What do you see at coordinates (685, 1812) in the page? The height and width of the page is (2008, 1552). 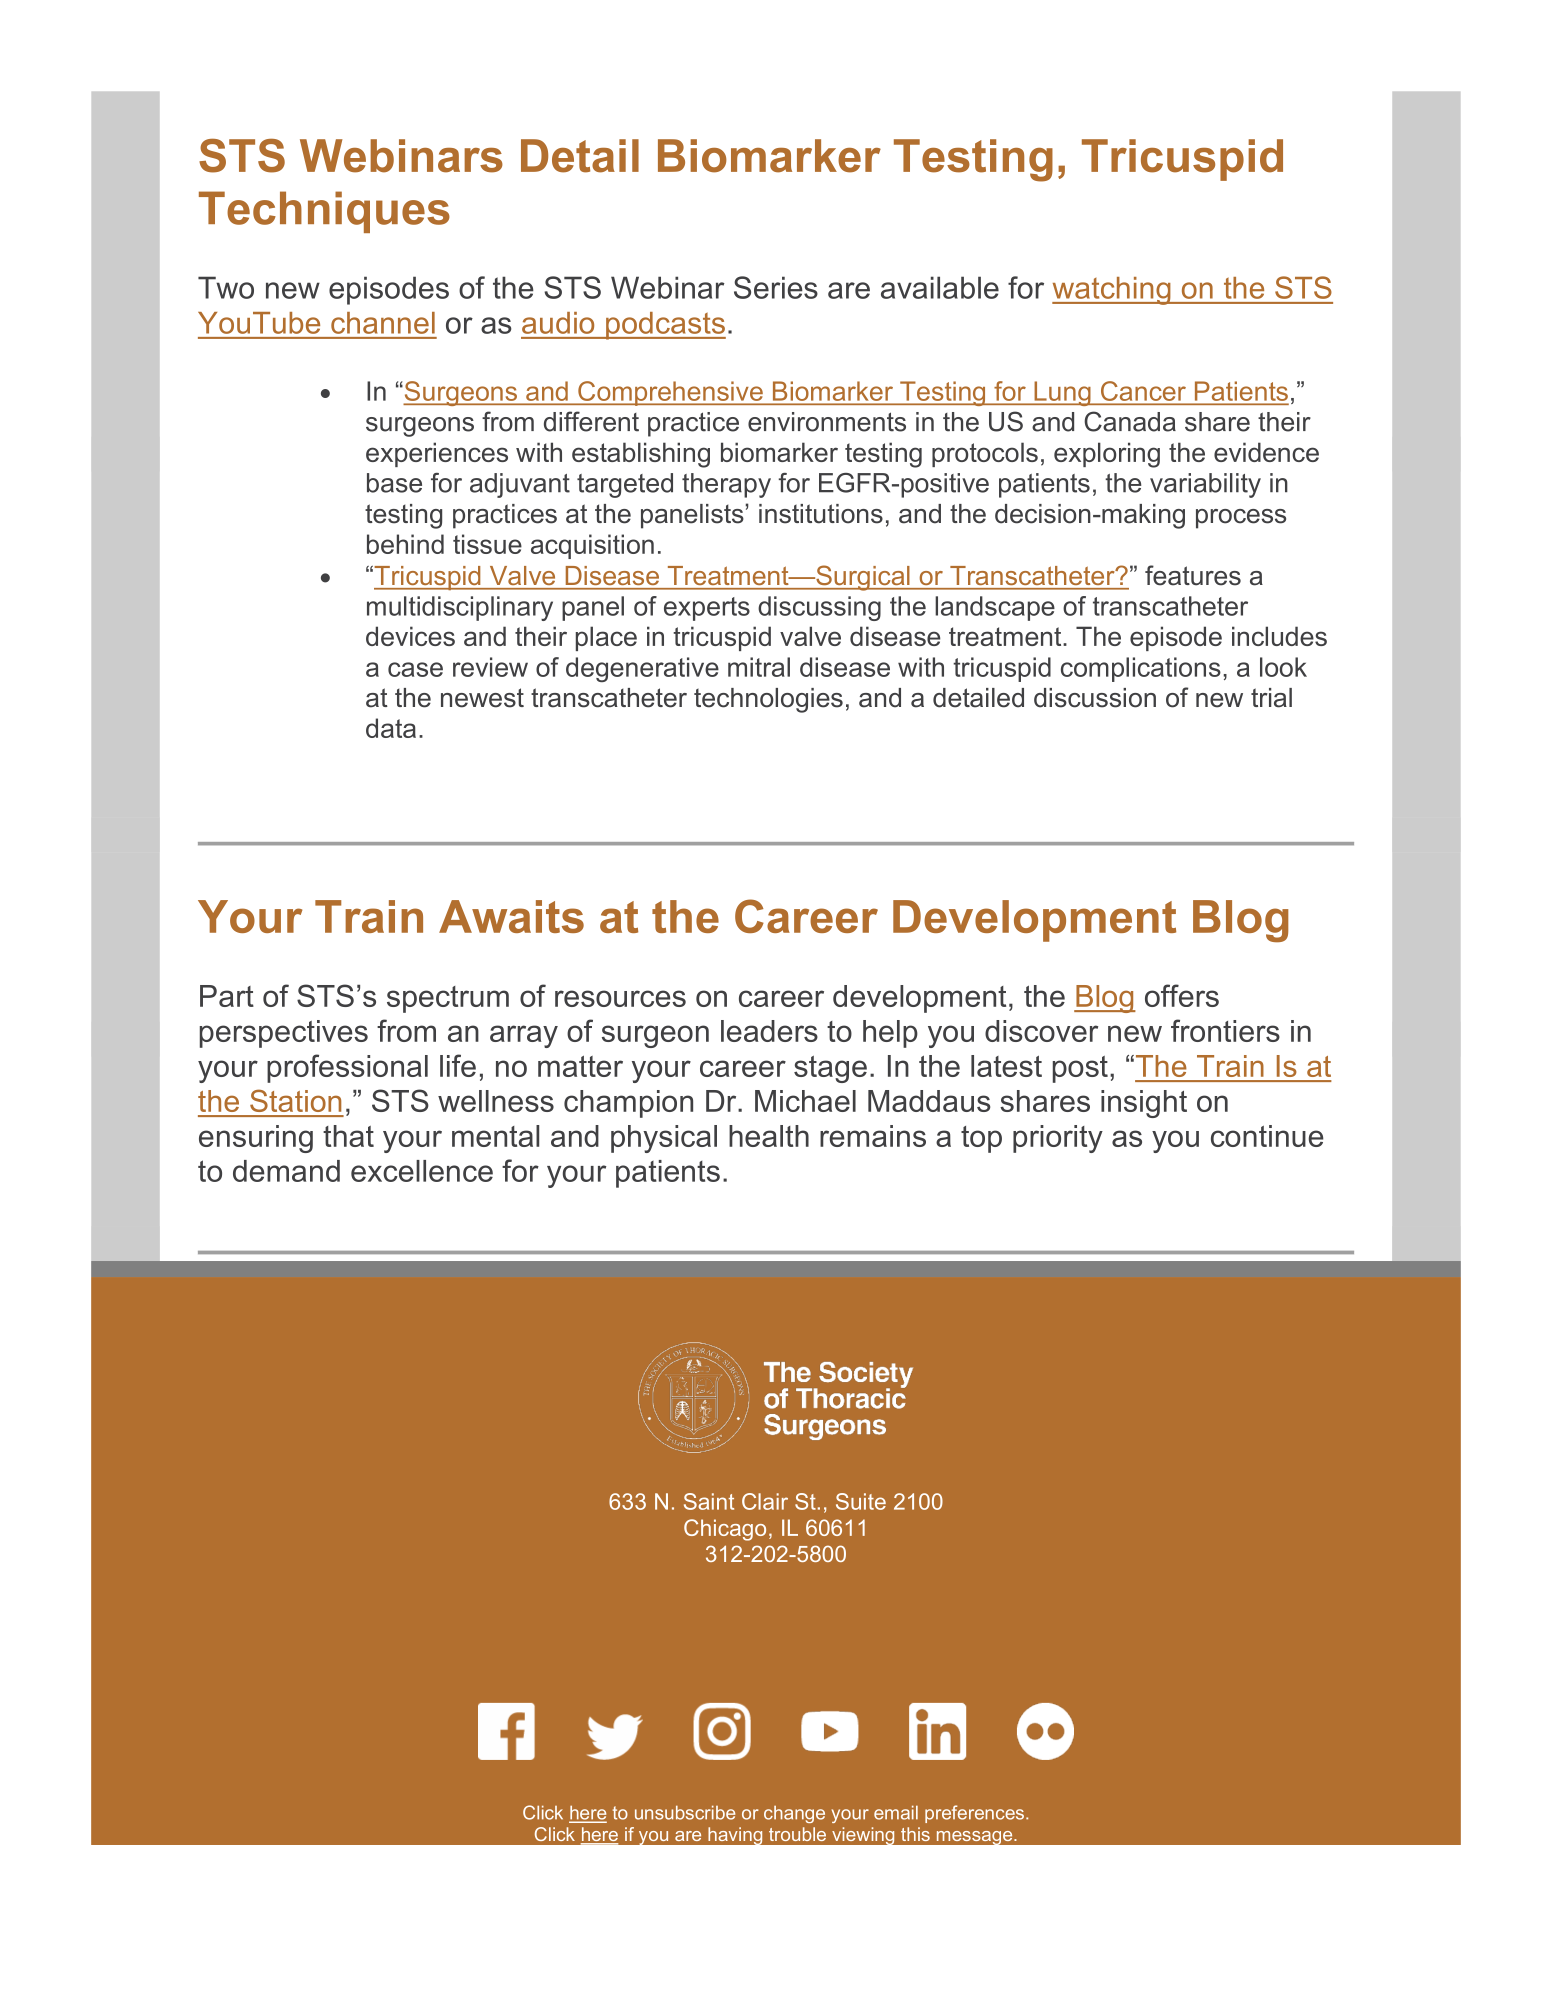 I see `unsubscribe` at bounding box center [685, 1812].
